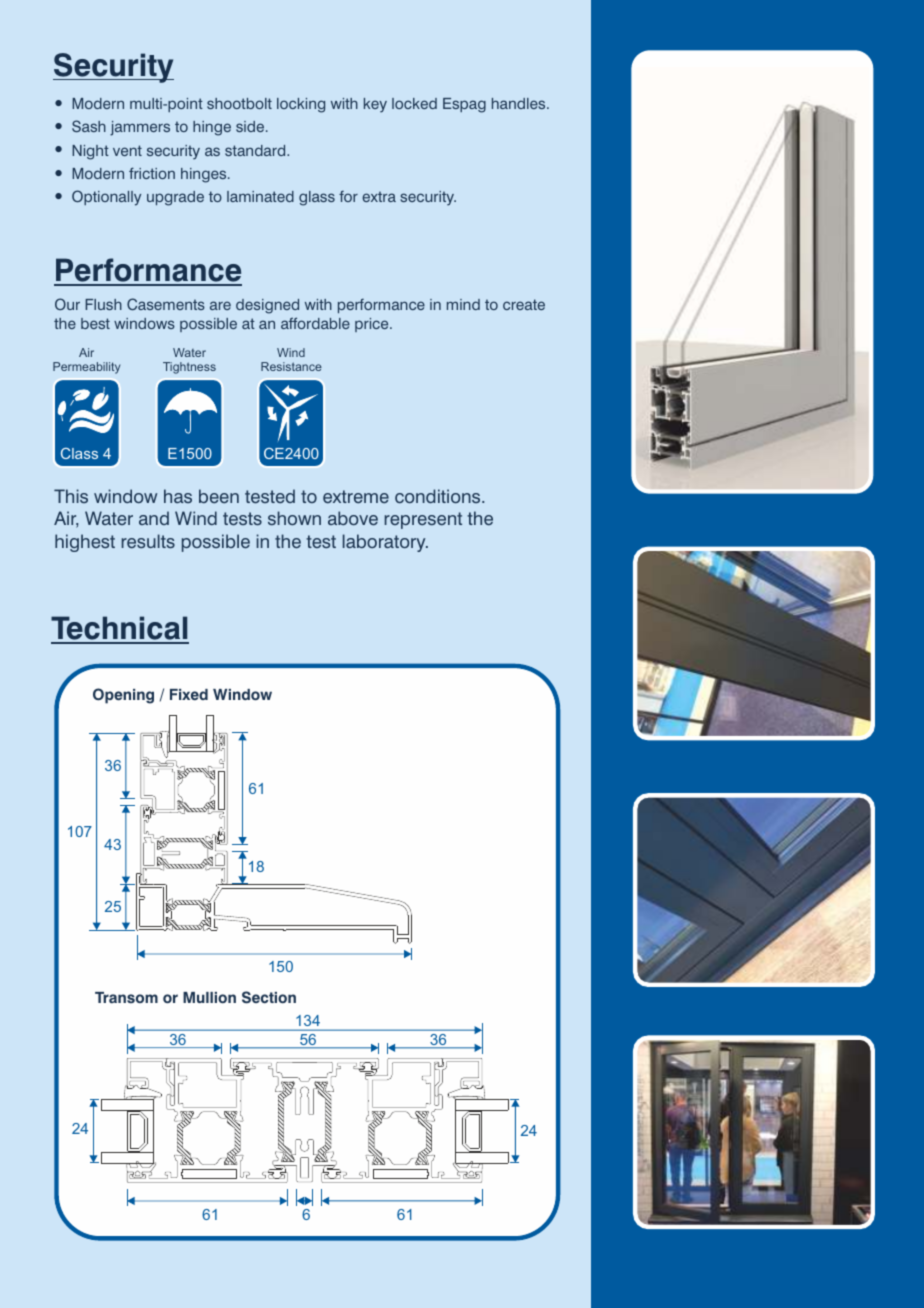 The width and height of the image is (924, 1308). Describe the element at coordinates (79, 453) in the image. I see `Class` at that location.
